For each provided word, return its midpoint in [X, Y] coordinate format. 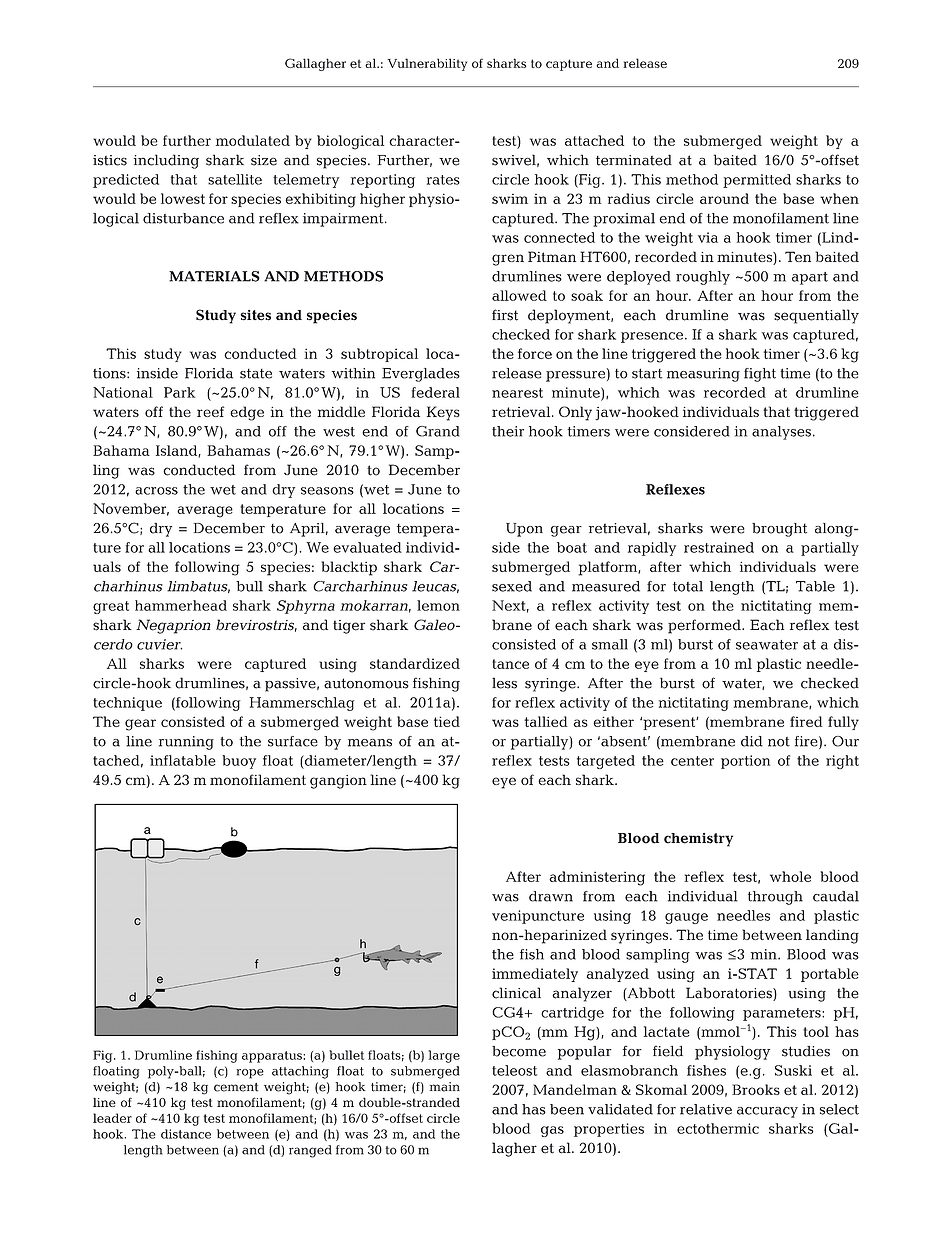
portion [746, 762]
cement [236, 1087]
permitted [757, 181]
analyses [781, 433]
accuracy [767, 1112]
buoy [239, 762]
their [508, 431]
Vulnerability [427, 64]
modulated [253, 140]
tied [447, 721]
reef [210, 411]
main [445, 1087]
